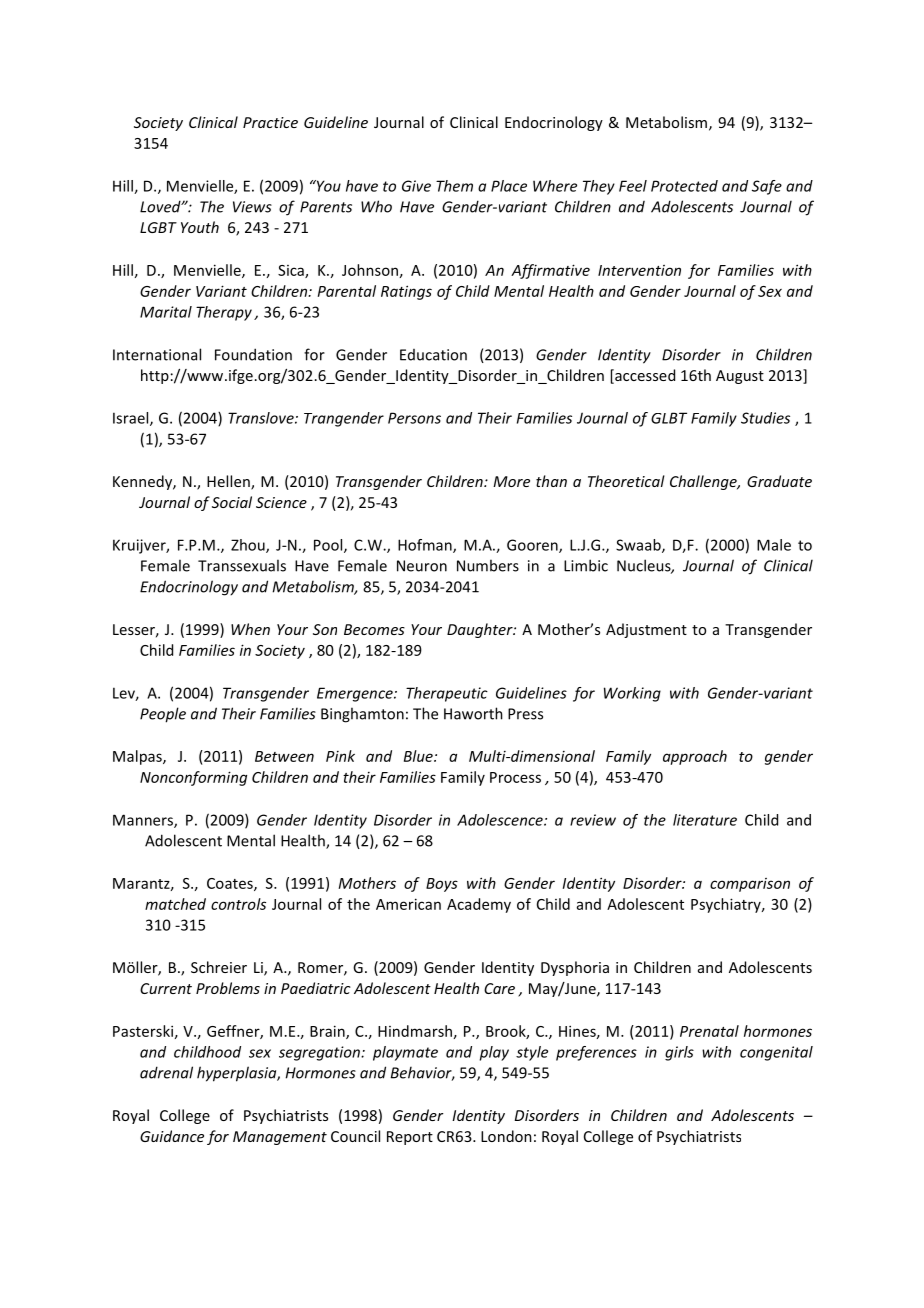 The height and width of the image is (1308, 924). Describe the element at coordinates (454, 186) in the image. I see `Them` at that location.
